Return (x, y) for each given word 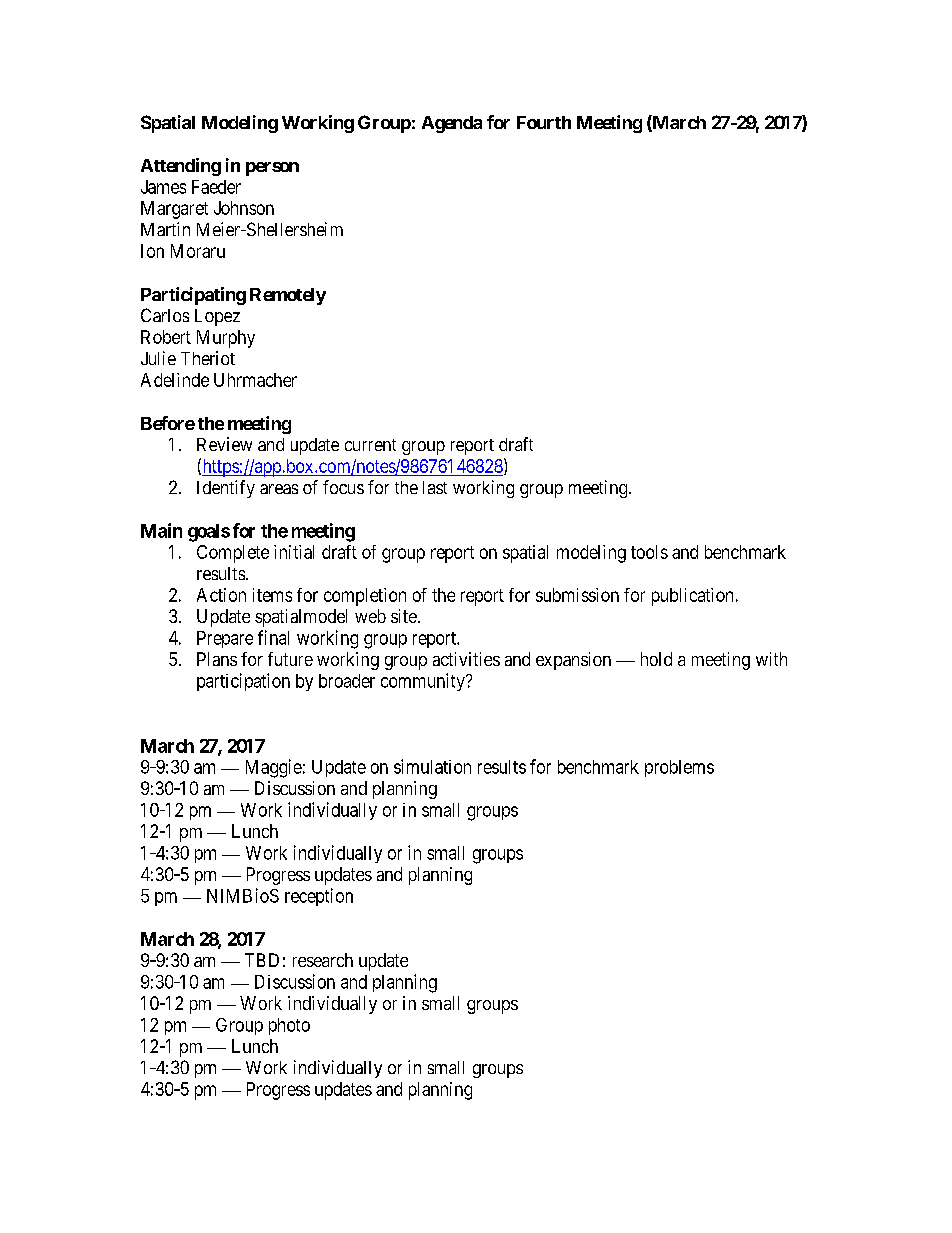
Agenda (452, 124)
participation (243, 682)
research (323, 960)
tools (649, 552)
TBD (262, 960)
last (435, 487)
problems (679, 768)
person (272, 169)
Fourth (544, 122)
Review (224, 444)
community (424, 682)
